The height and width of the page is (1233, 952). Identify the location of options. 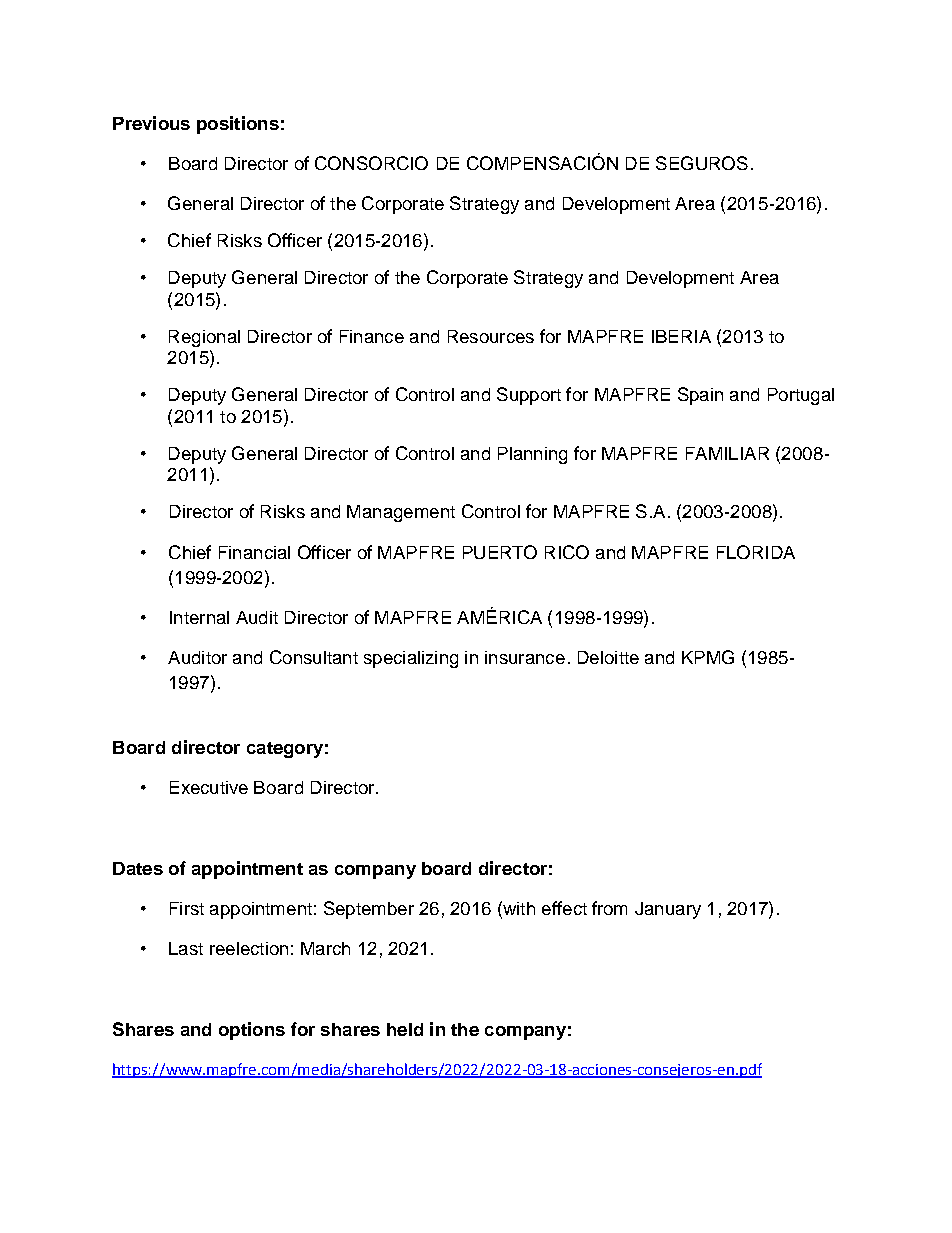
(252, 1031).
